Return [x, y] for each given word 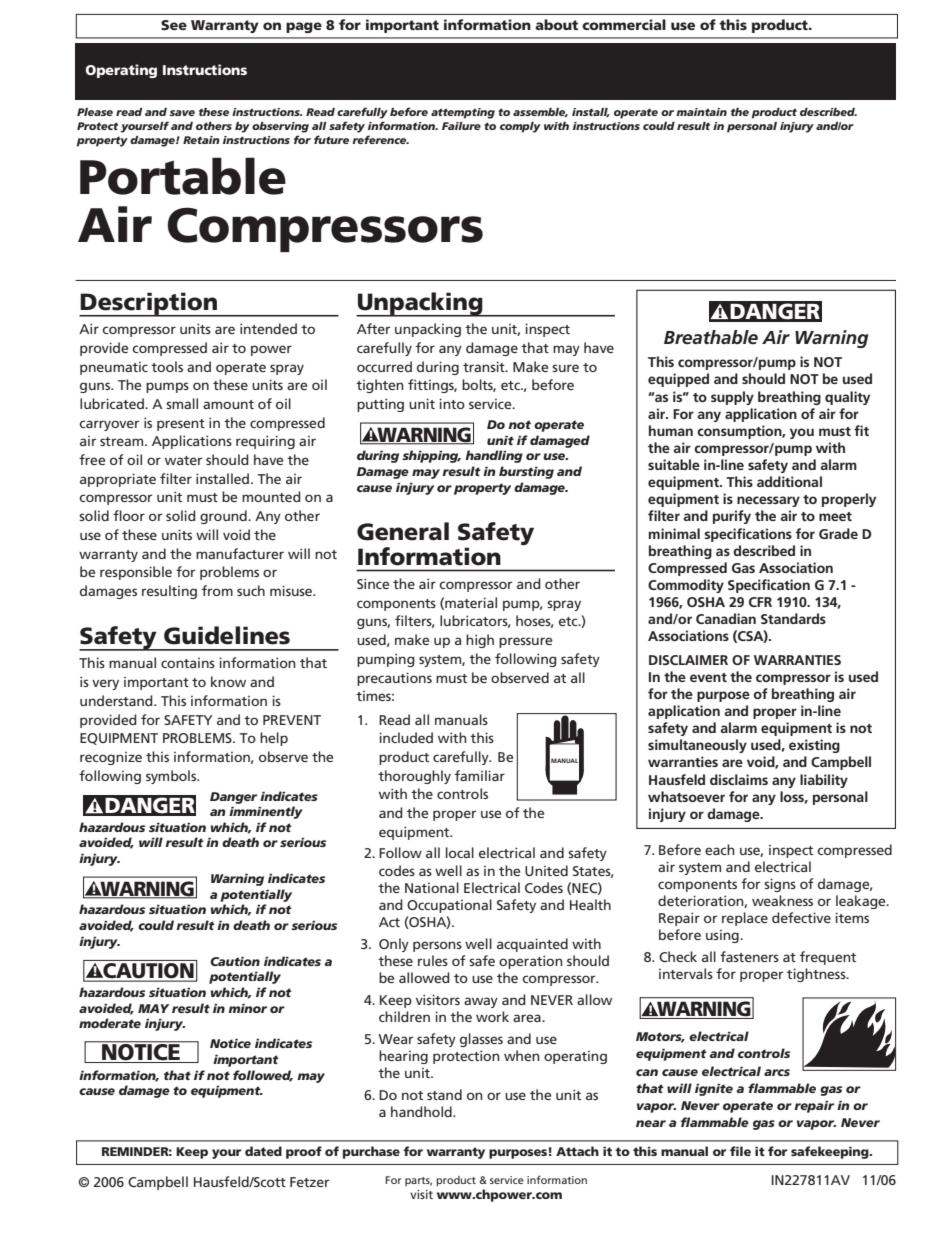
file [740, 1151]
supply [732, 398]
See [174, 25]
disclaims [739, 779]
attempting [463, 113]
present [181, 425]
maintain [701, 112]
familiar [480, 775]
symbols [172, 777]
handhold [422, 1111]
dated [263, 1151]
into [452, 403]
